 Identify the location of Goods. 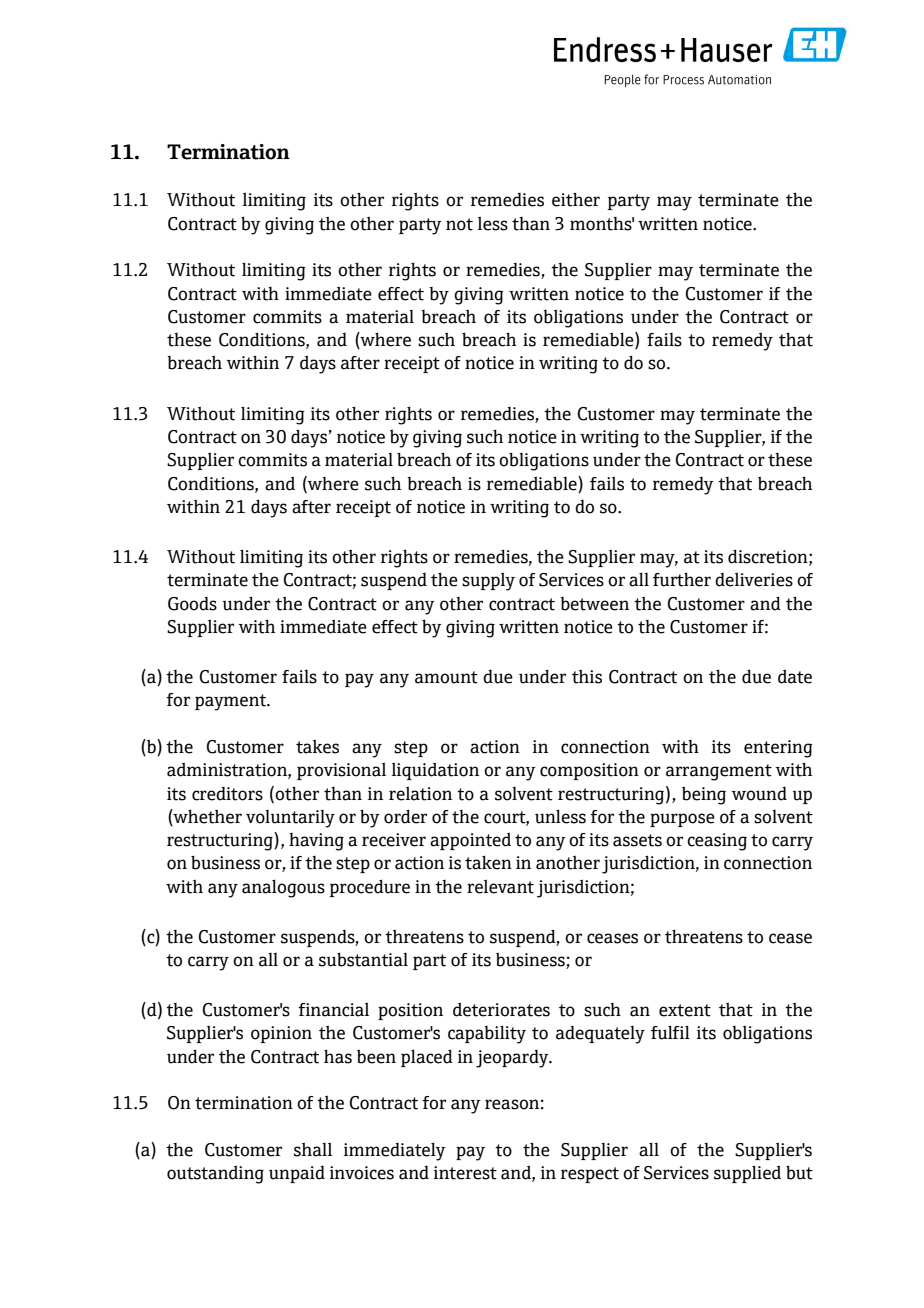
(192, 604).
